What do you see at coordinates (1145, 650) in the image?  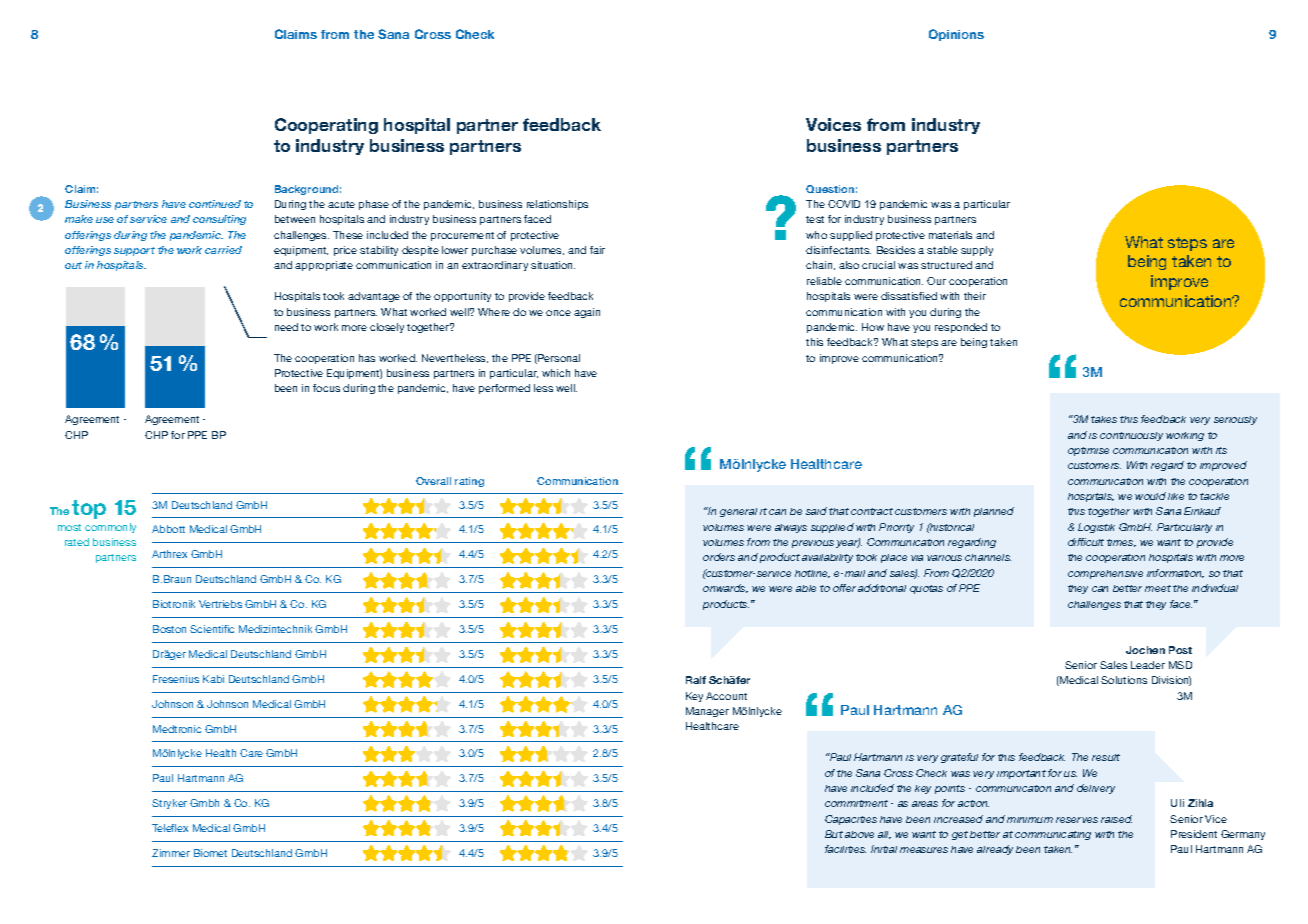 I see `Jochen` at bounding box center [1145, 650].
